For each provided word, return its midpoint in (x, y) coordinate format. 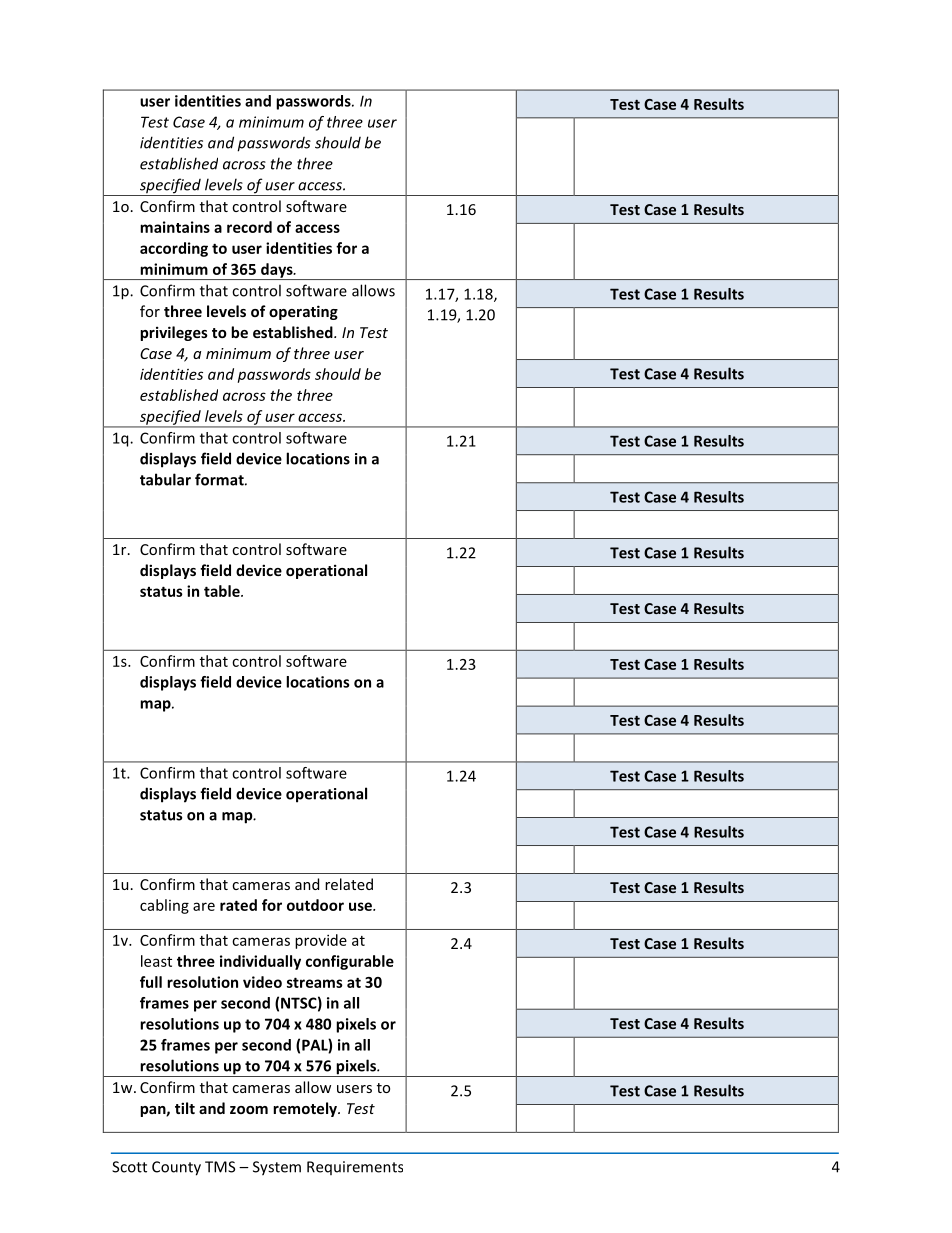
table (223, 591)
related (349, 884)
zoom (249, 1110)
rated (238, 905)
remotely (306, 1109)
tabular (165, 479)
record (249, 227)
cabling (164, 906)
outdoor (315, 905)
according (174, 249)
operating (303, 312)
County (176, 1168)
